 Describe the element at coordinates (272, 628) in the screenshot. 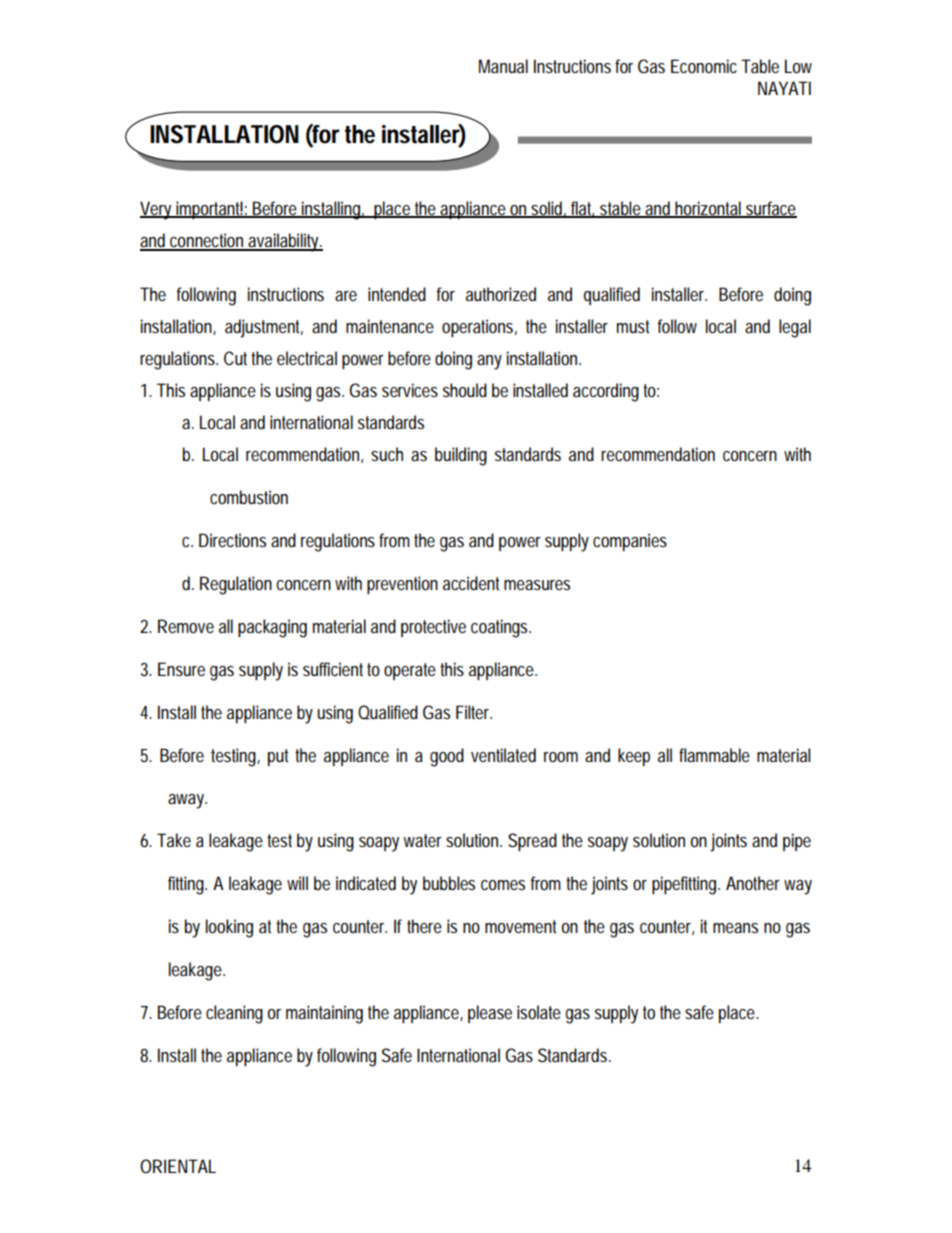

I see `packaging` at that location.
